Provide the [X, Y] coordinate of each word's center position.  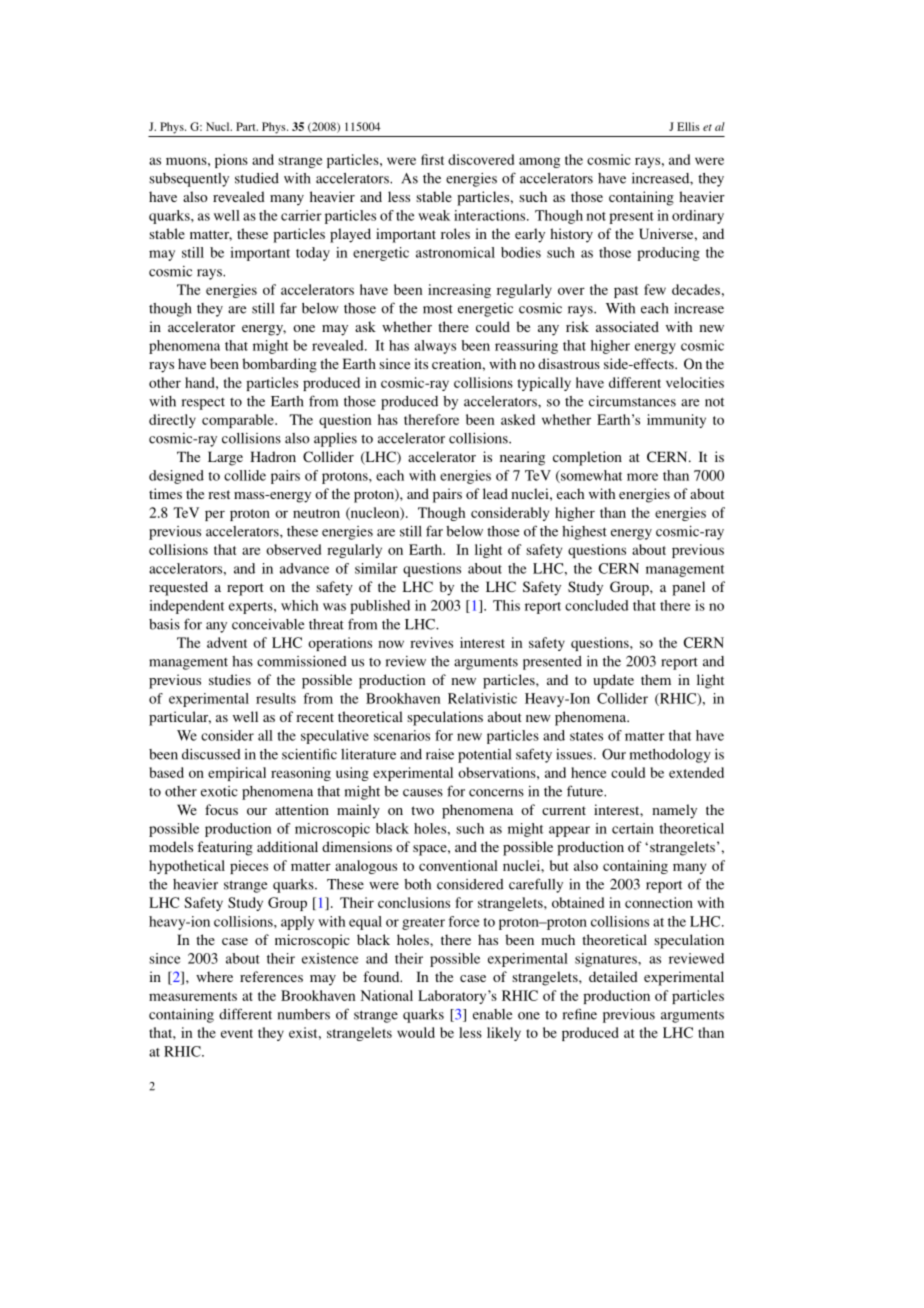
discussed [211, 754]
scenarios [402, 735]
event [237, 1033]
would [416, 1032]
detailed [613, 976]
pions [231, 161]
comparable [239, 421]
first [432, 159]
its [421, 363]
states [586, 736]
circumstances [632, 401]
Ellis [688, 126]
